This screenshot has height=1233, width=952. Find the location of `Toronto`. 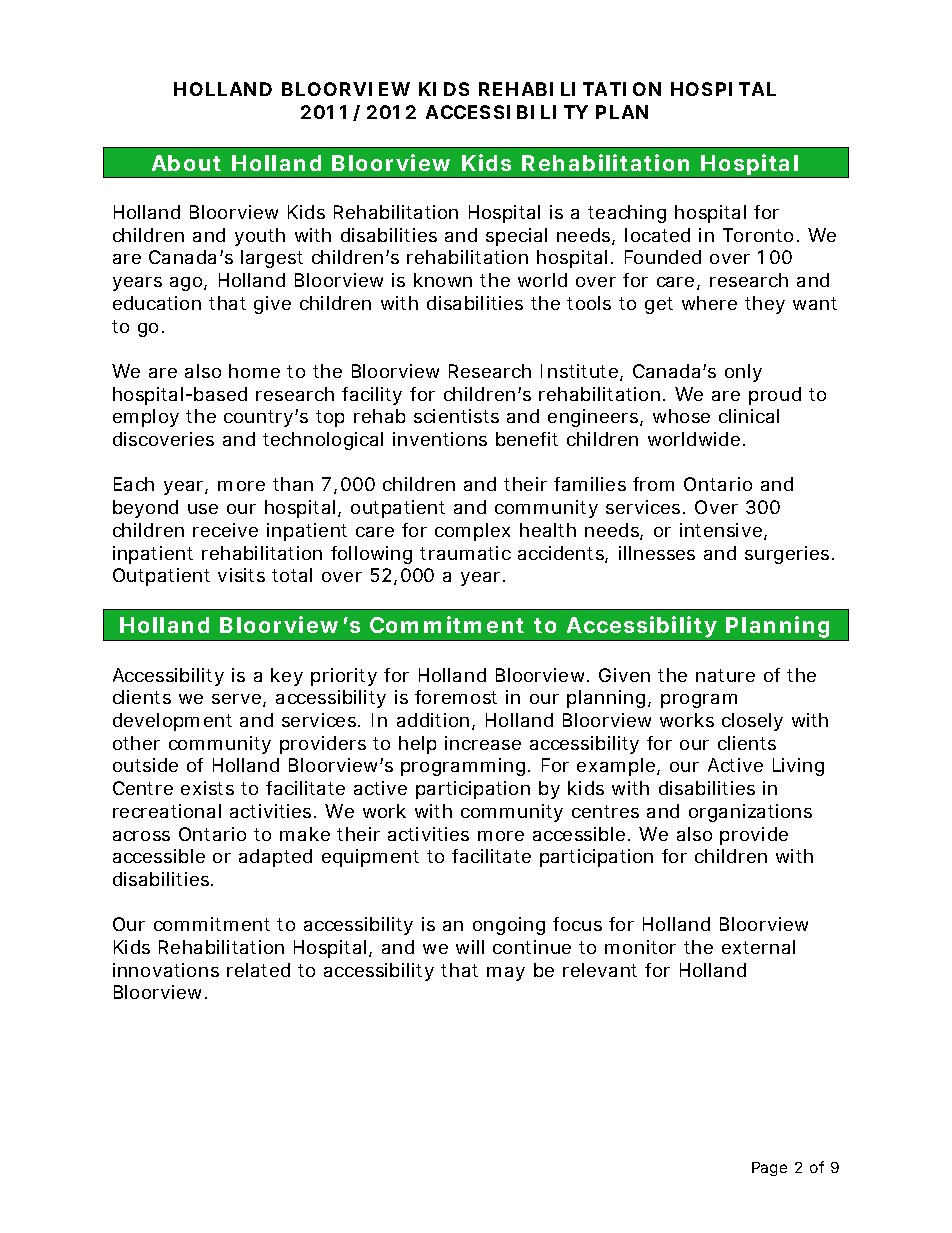

Toronto is located at coordinates (761, 235).
